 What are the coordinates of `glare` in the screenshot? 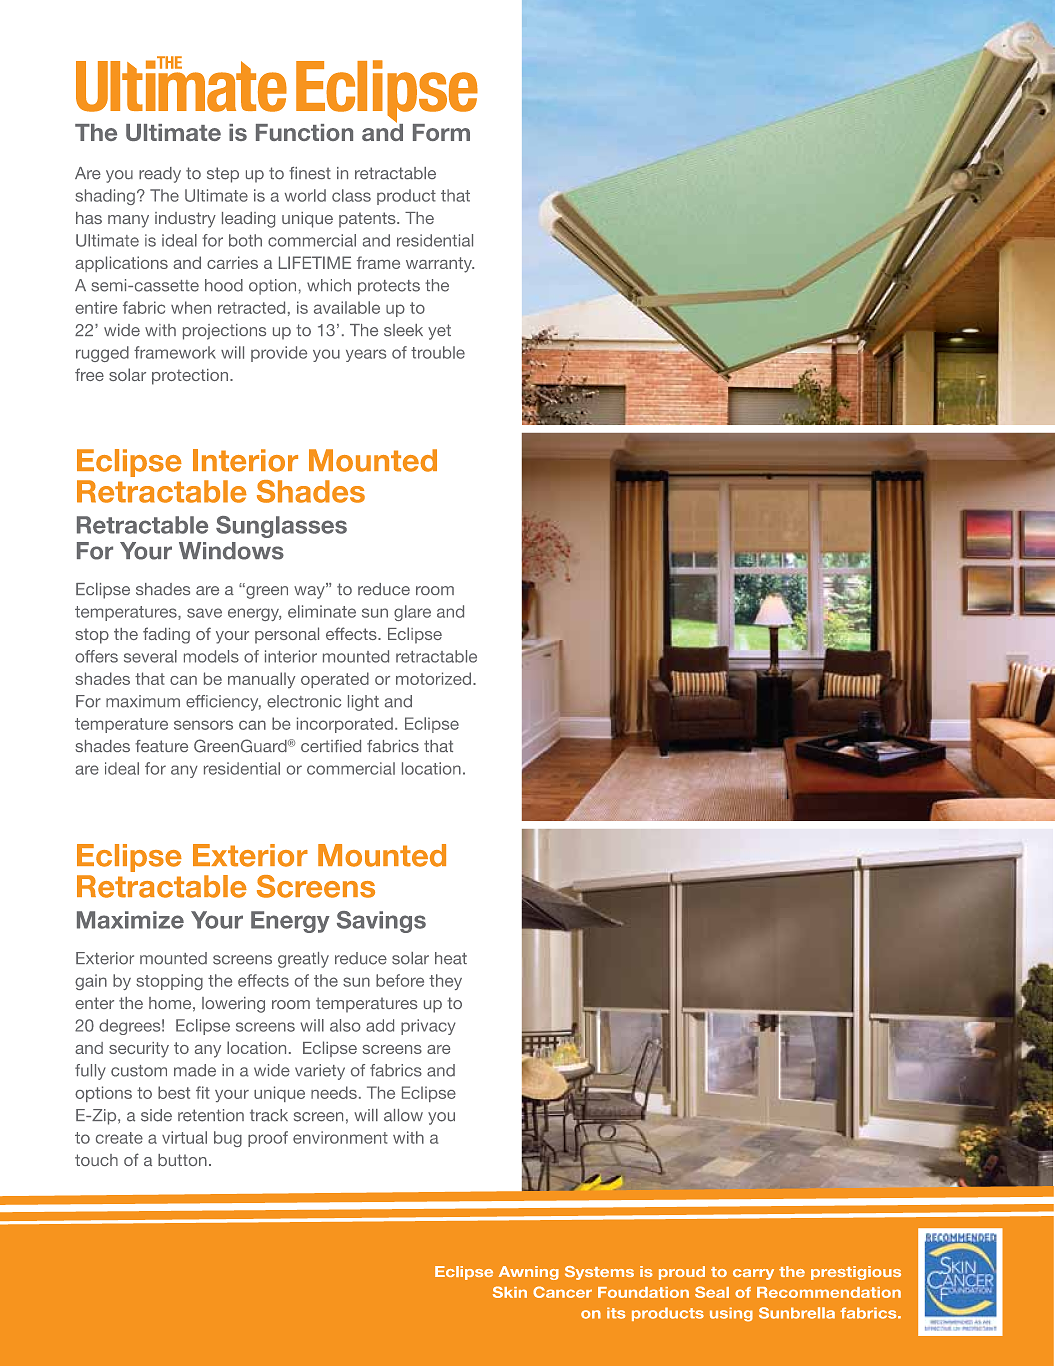 It's located at (412, 613).
